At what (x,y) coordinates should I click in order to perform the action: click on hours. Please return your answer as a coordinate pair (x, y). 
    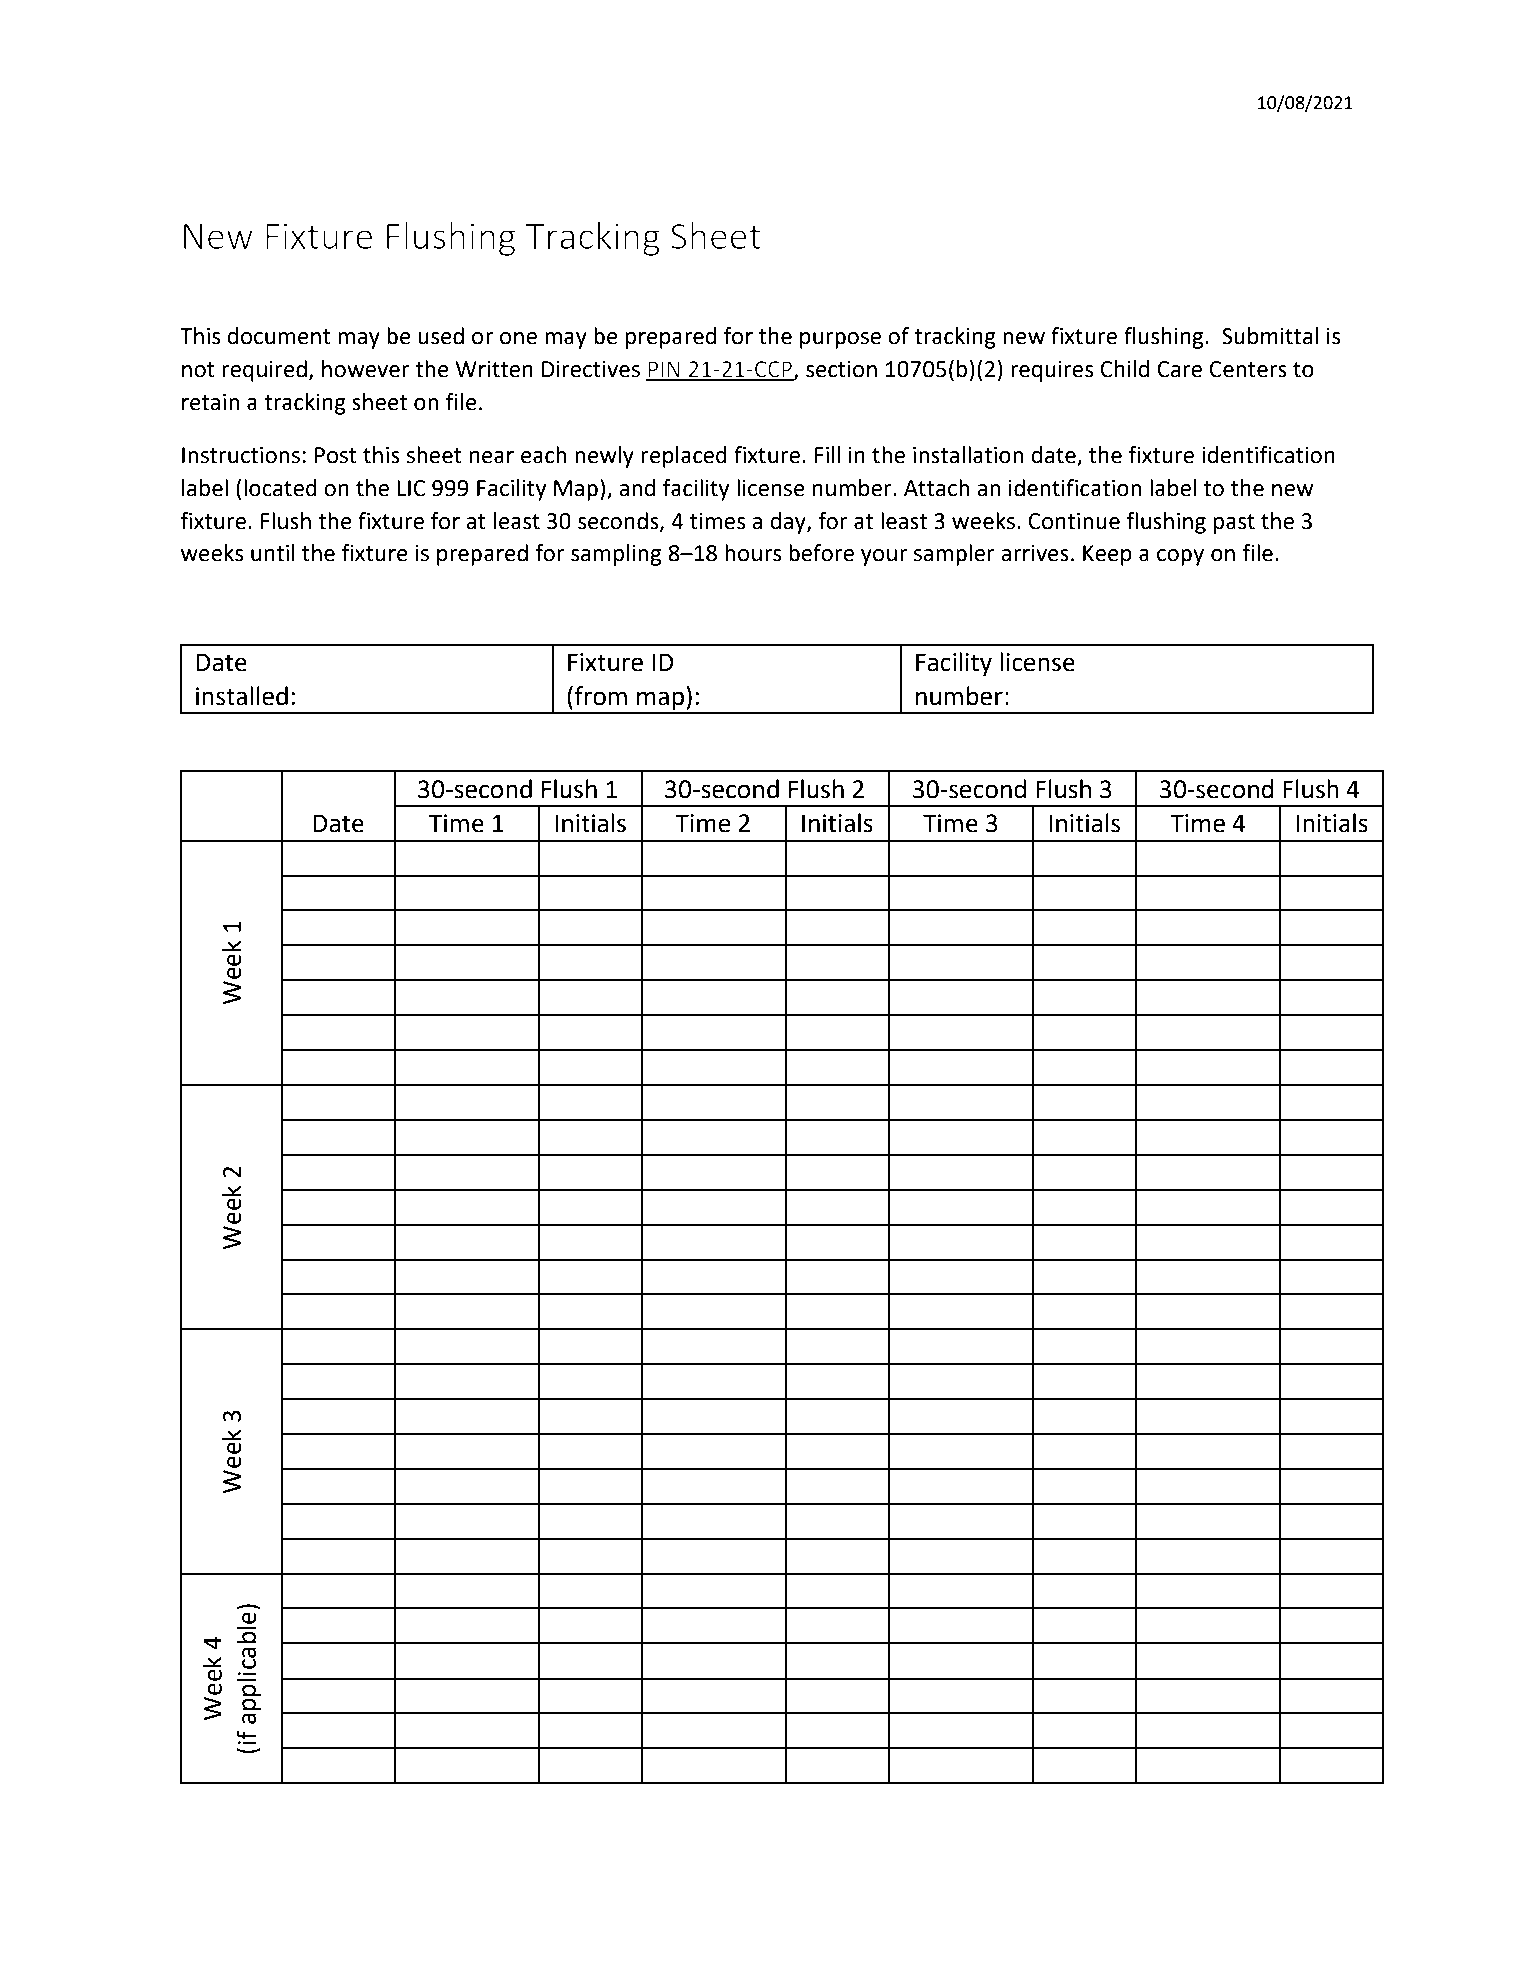
    Looking at the image, I should click on (753, 553).
